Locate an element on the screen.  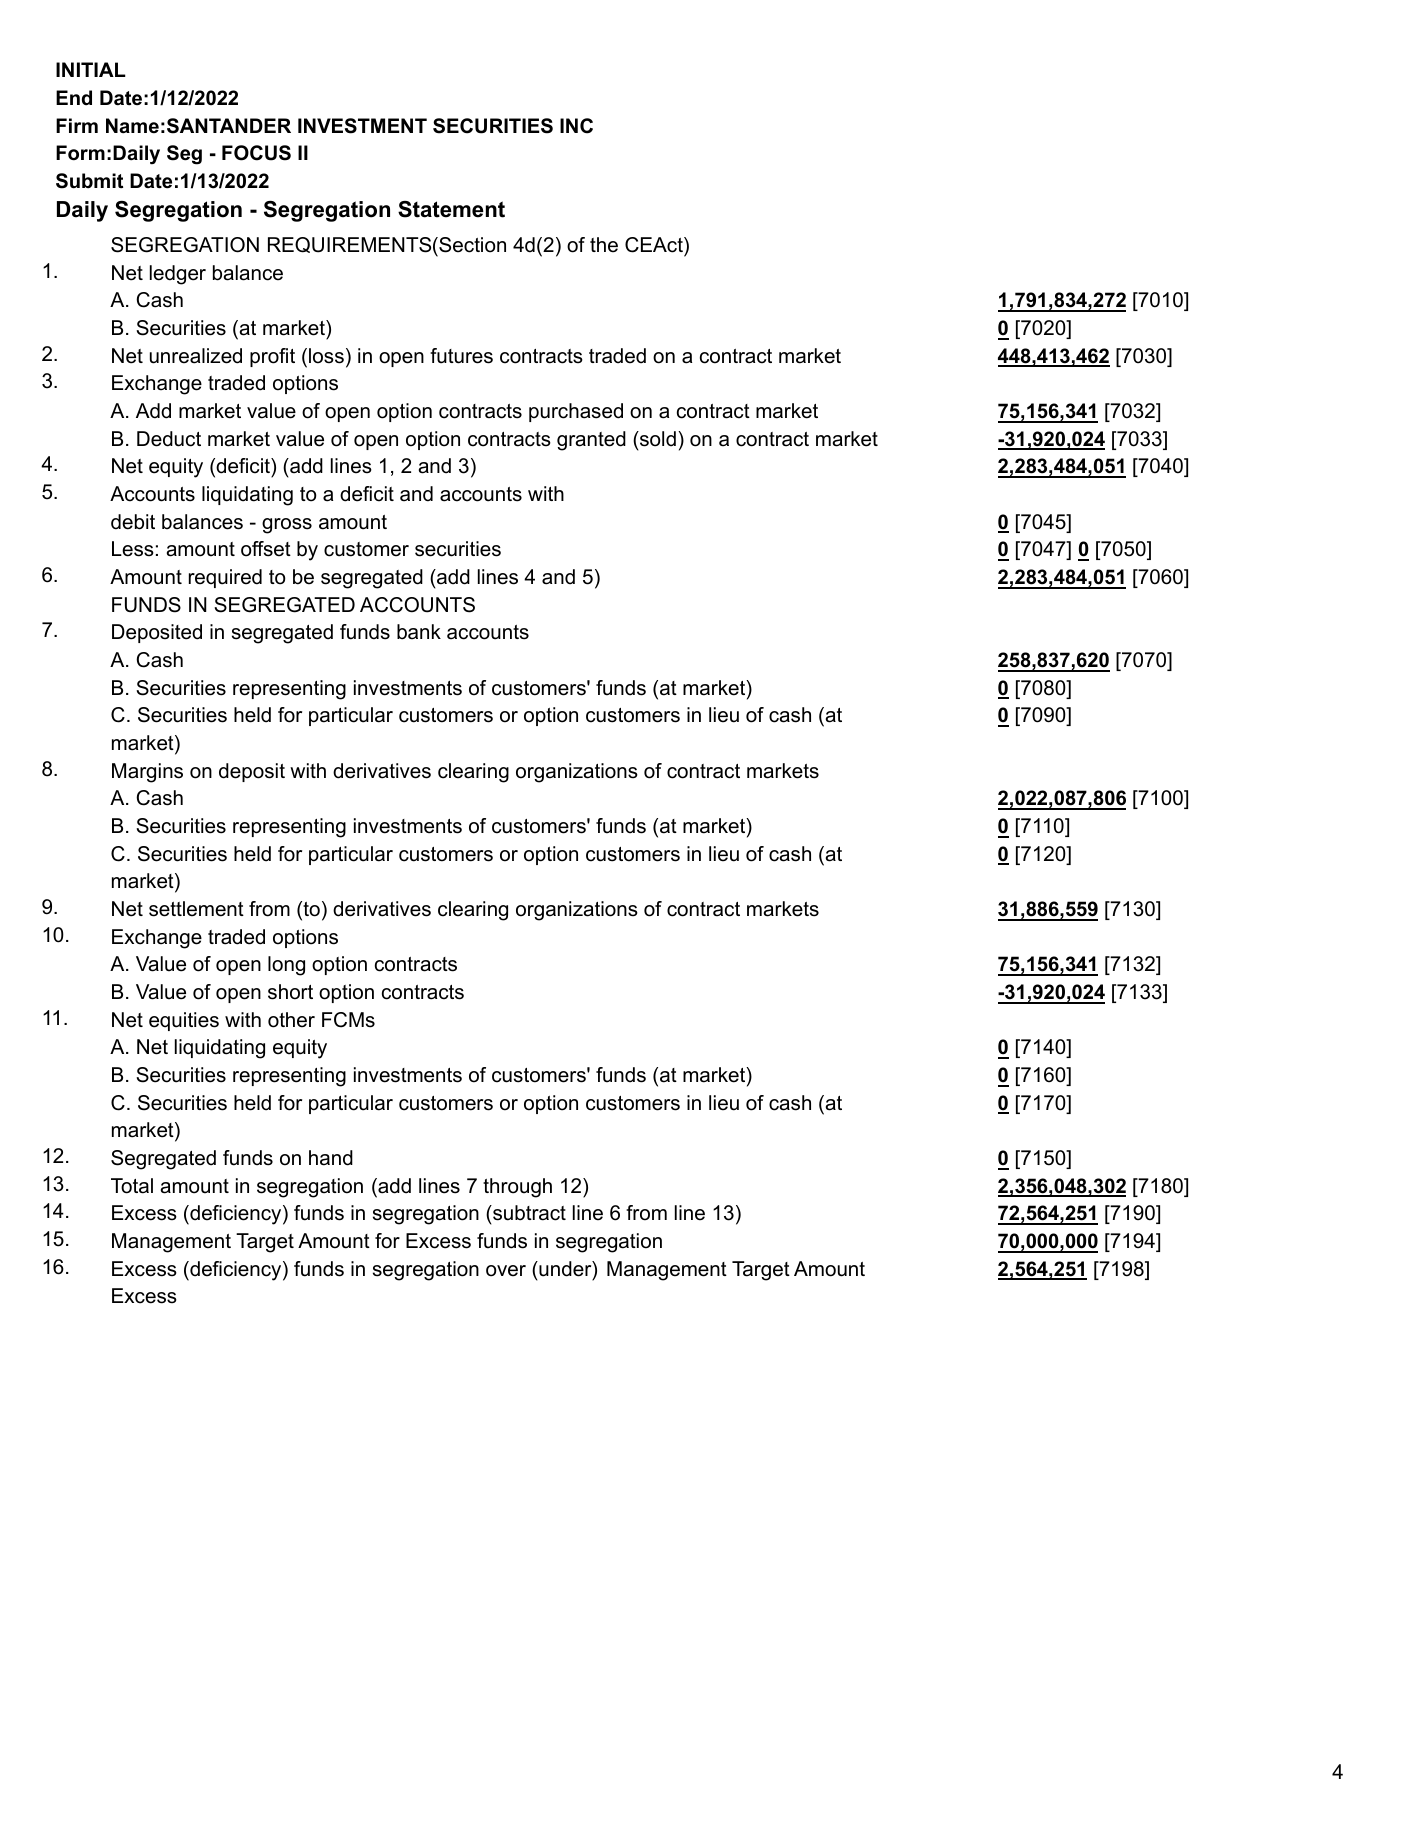
granted is located at coordinates (591, 441).
